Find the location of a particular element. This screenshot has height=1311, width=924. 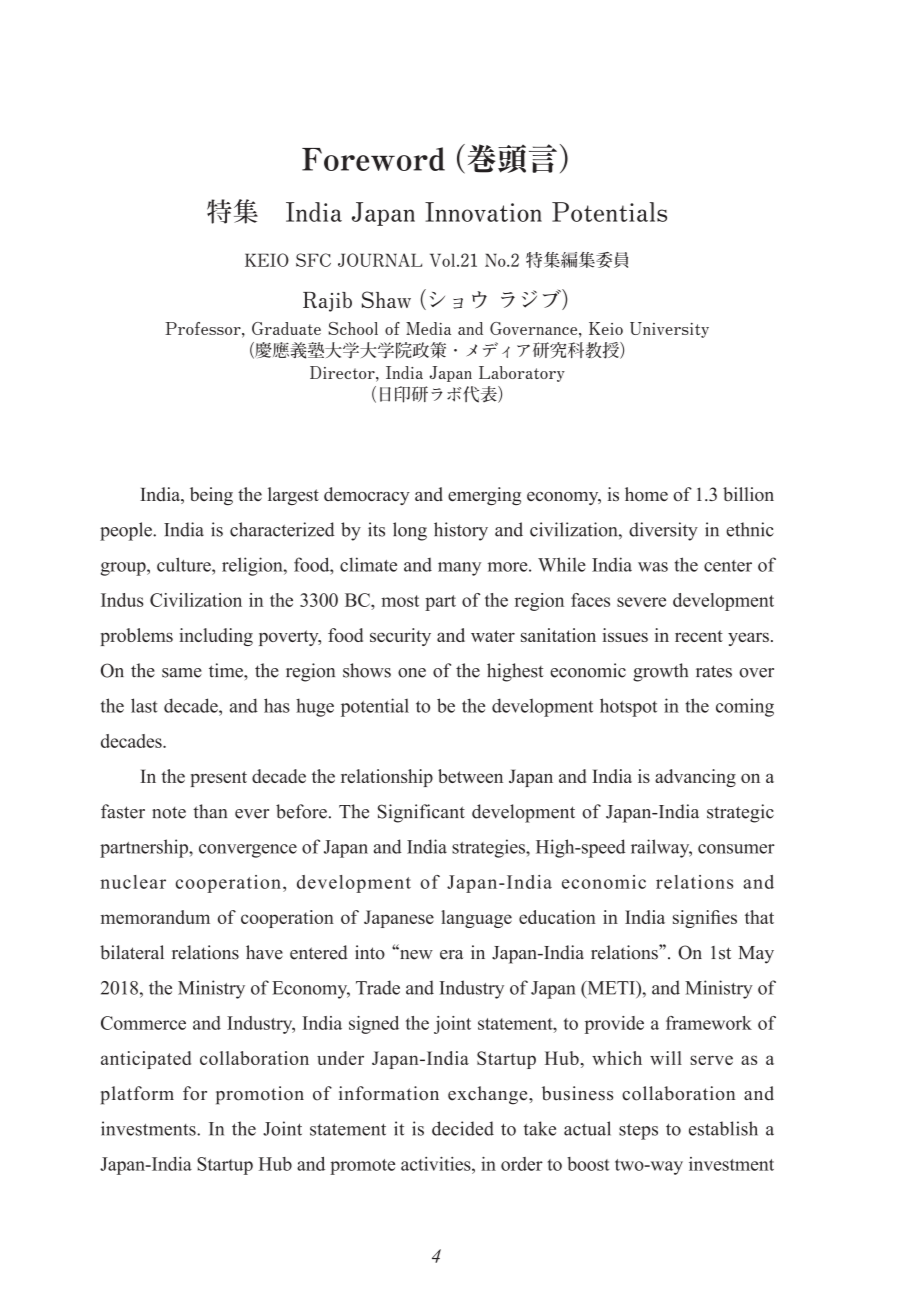

SFC is located at coordinates (313, 260).
